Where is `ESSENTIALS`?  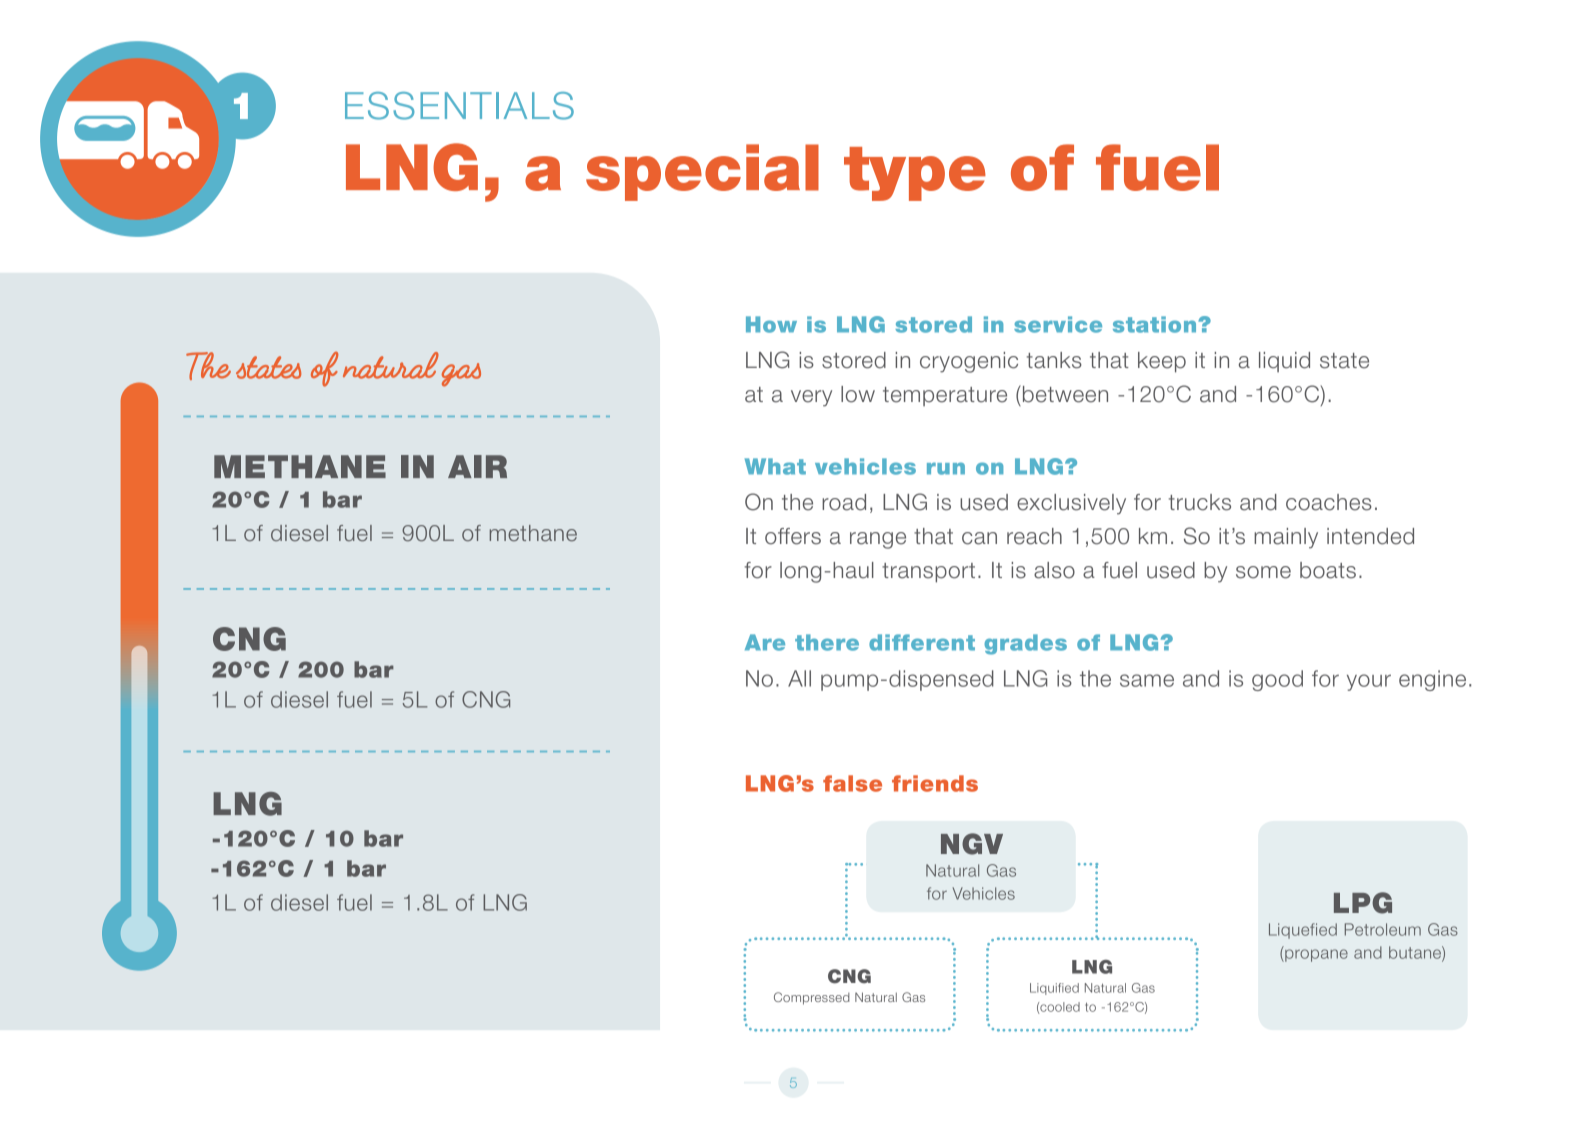 ESSENTIALS is located at coordinates (459, 106).
